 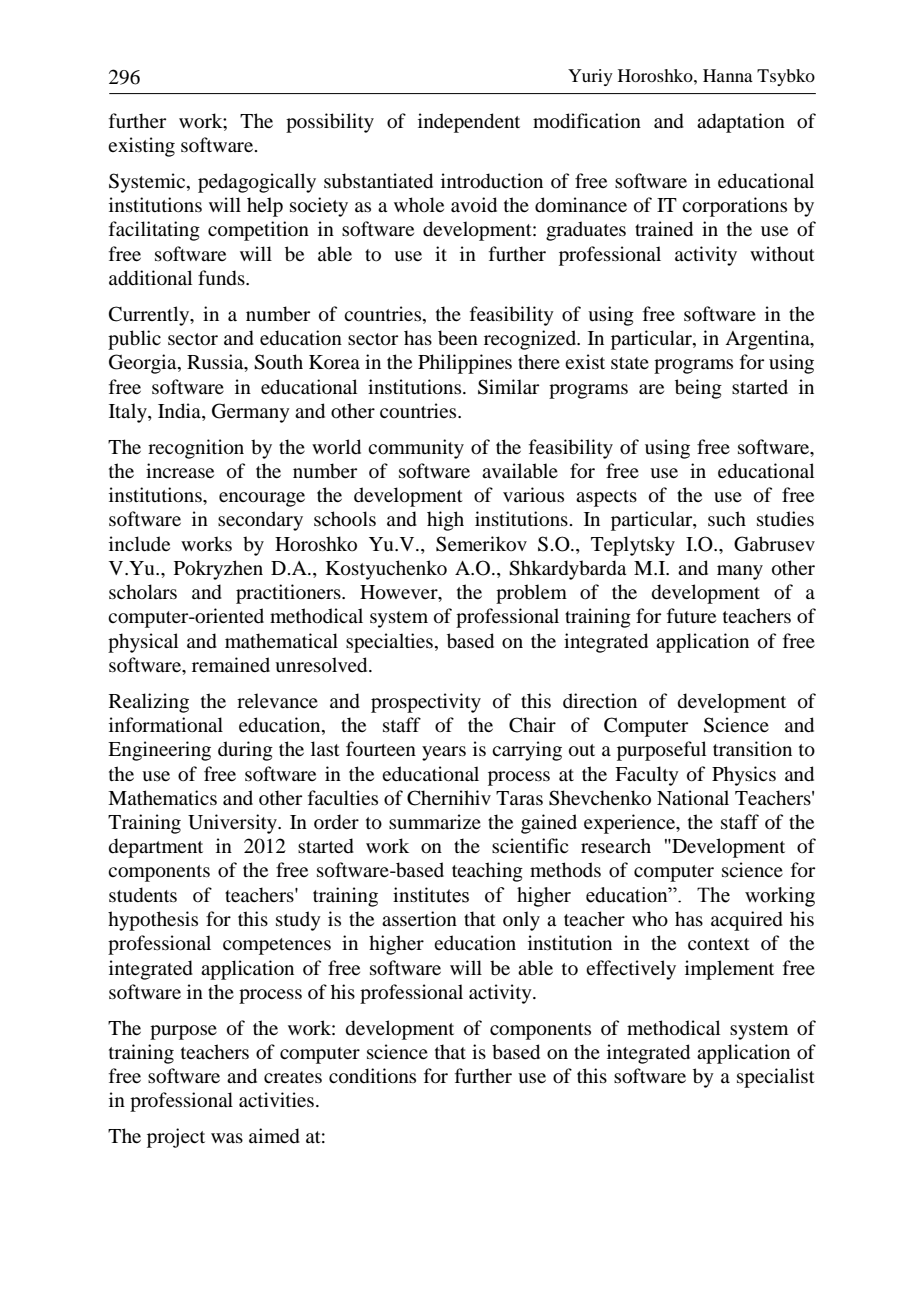 I want to click on being, so click(x=698, y=389).
